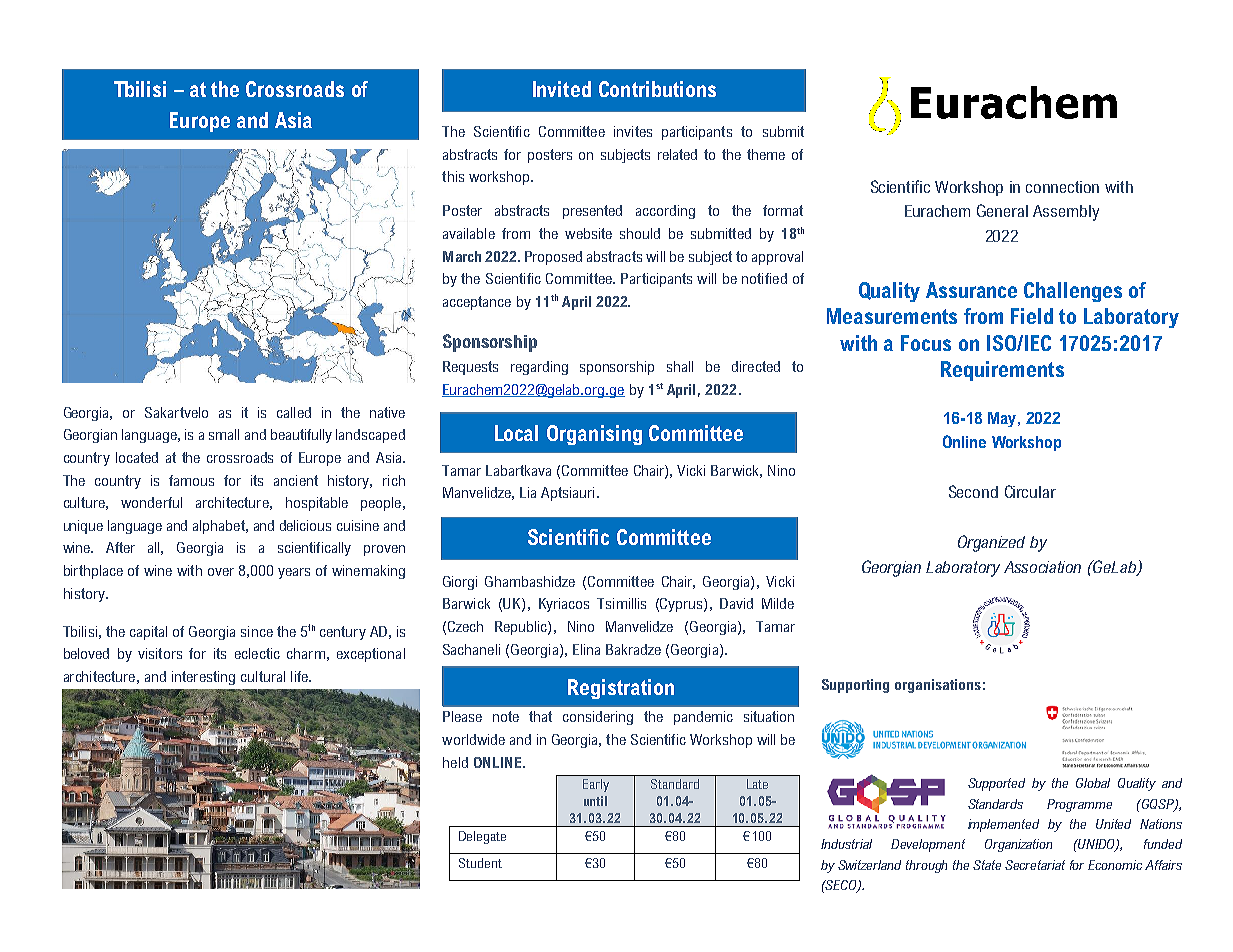 The height and width of the image is (952, 1233). I want to click on connection, so click(1062, 187).
